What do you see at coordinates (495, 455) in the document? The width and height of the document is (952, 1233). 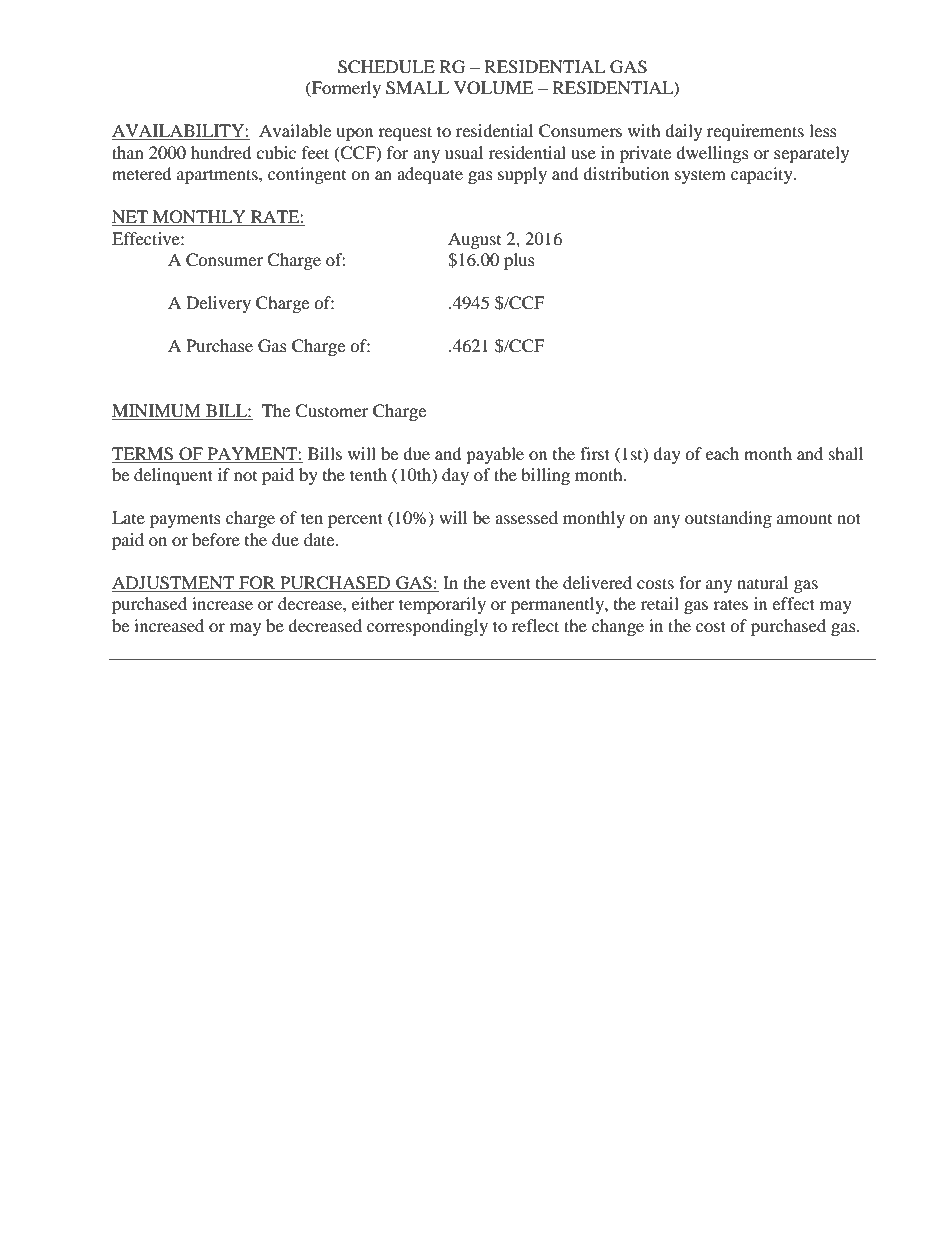 I see `payable` at bounding box center [495, 455].
